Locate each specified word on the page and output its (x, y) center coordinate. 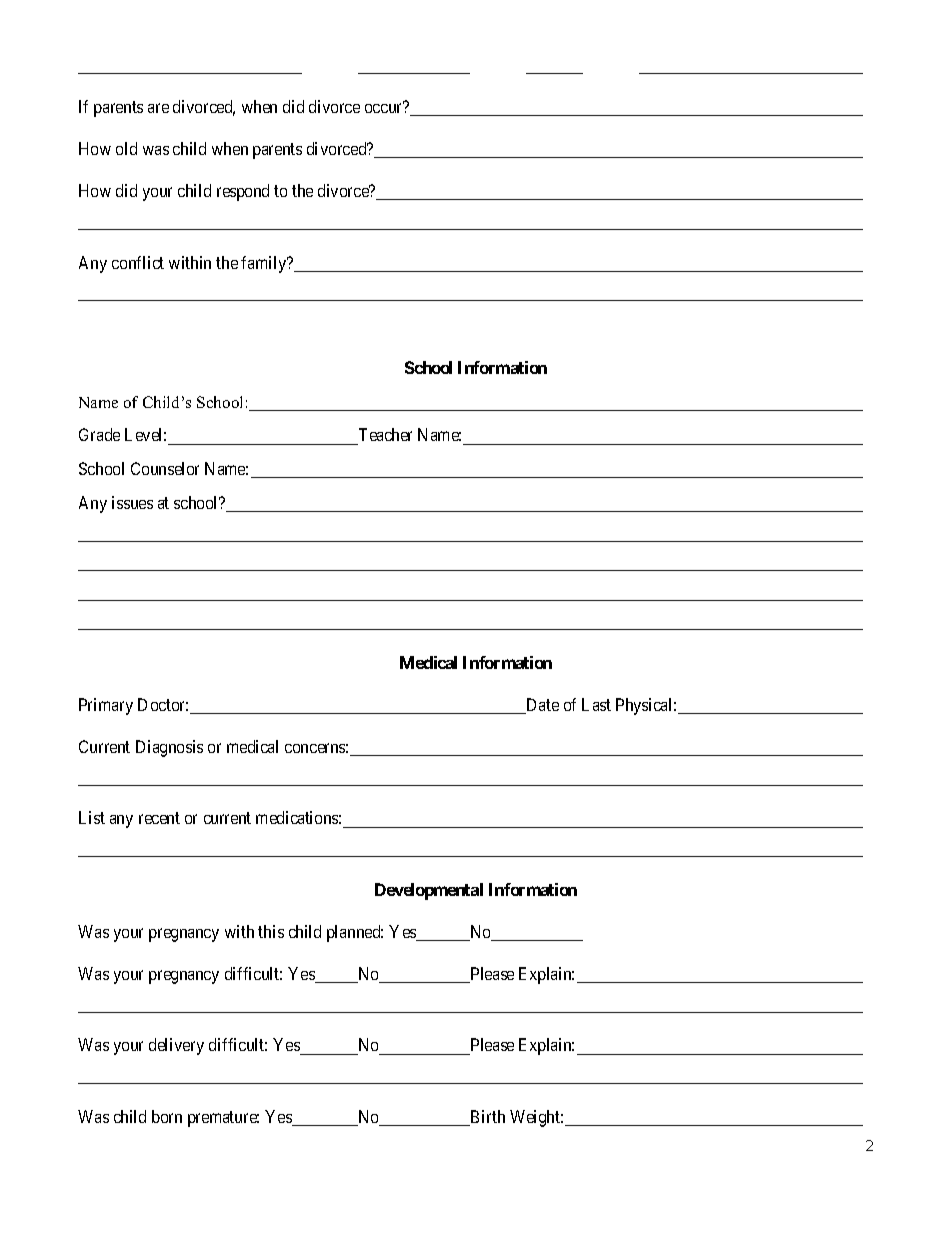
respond (243, 192)
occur (384, 108)
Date (541, 706)
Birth (486, 1118)
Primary (106, 706)
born (167, 1116)
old (126, 148)
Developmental (429, 891)
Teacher (385, 434)
